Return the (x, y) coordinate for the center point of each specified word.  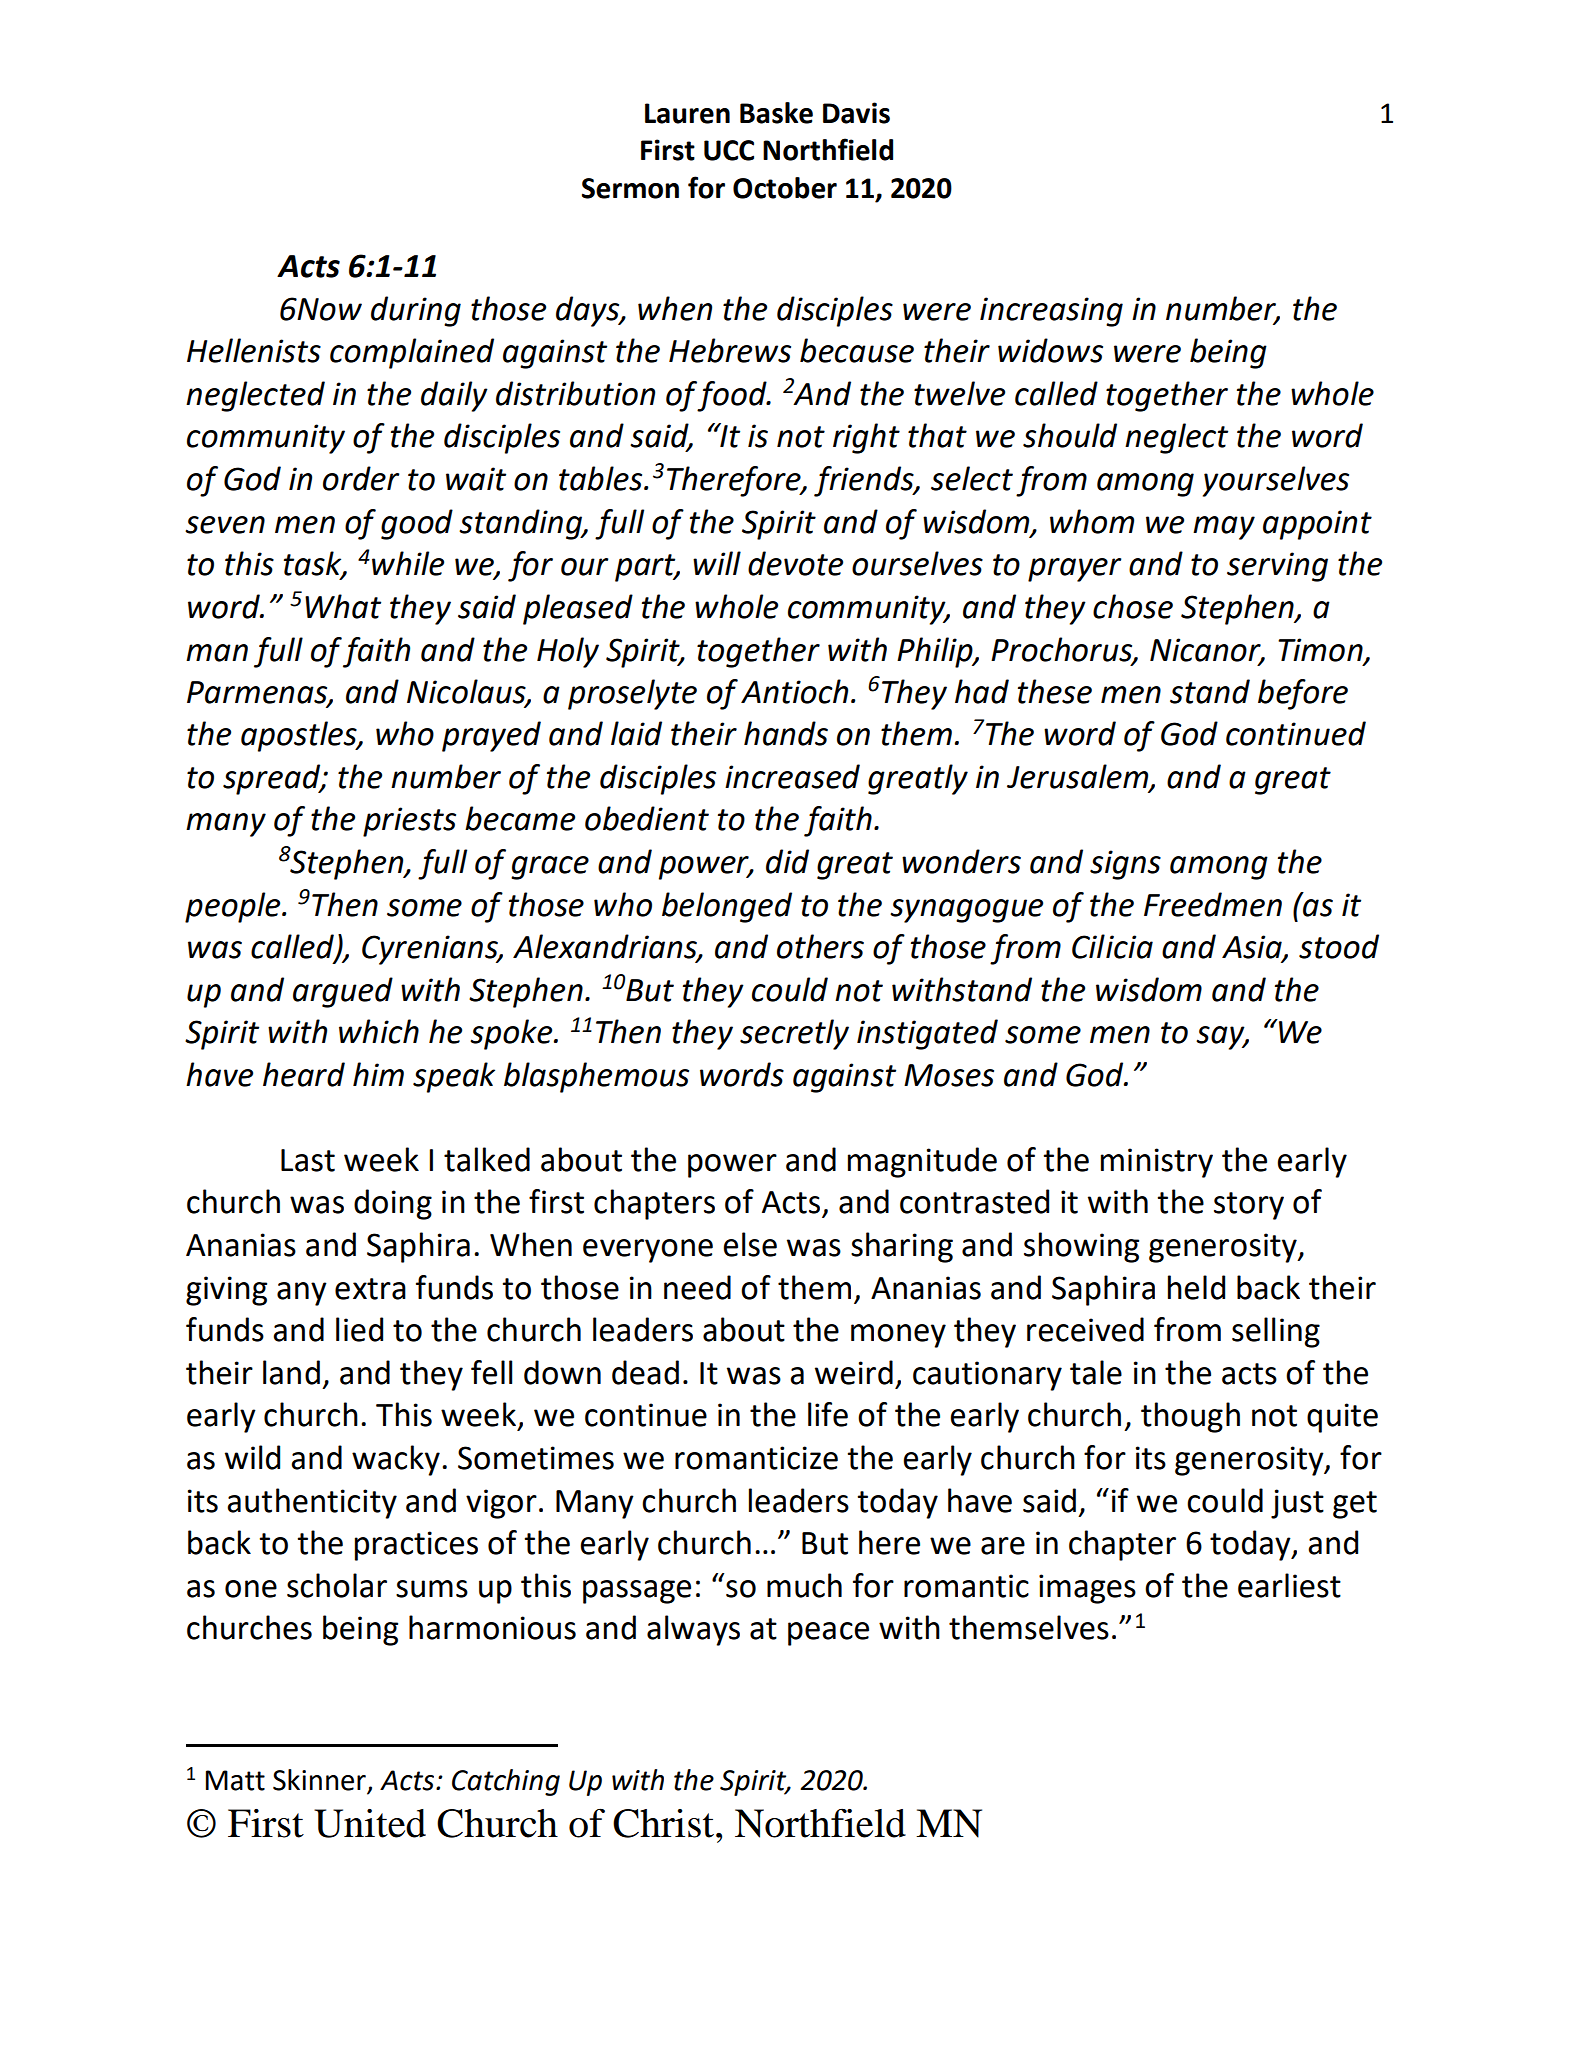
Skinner (320, 1781)
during (416, 311)
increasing (1051, 312)
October (785, 188)
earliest (1289, 1585)
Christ (663, 1823)
